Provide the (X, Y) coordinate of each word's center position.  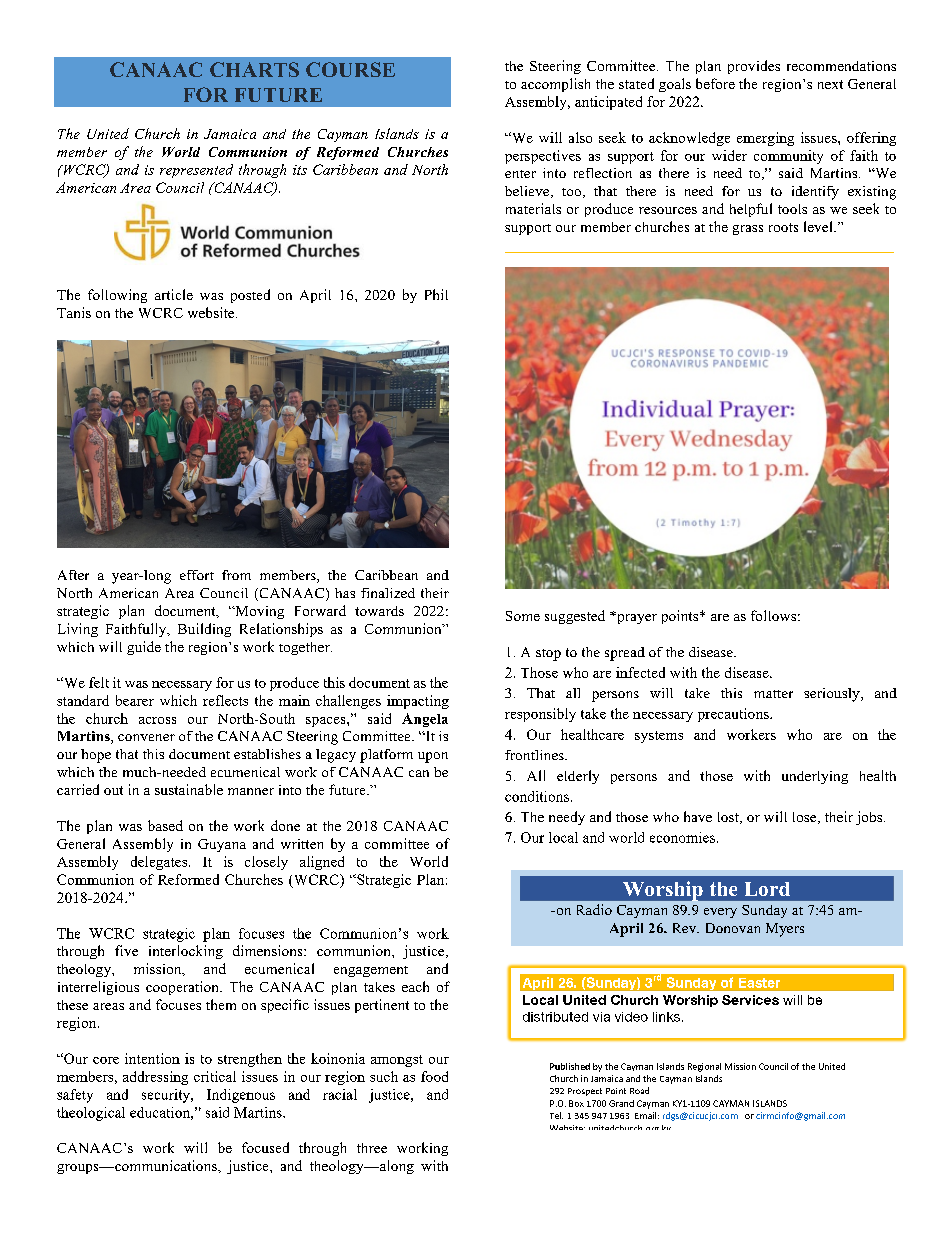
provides (754, 67)
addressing (155, 1078)
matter (773, 694)
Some (523, 616)
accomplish (555, 85)
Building (204, 630)
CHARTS (254, 69)
